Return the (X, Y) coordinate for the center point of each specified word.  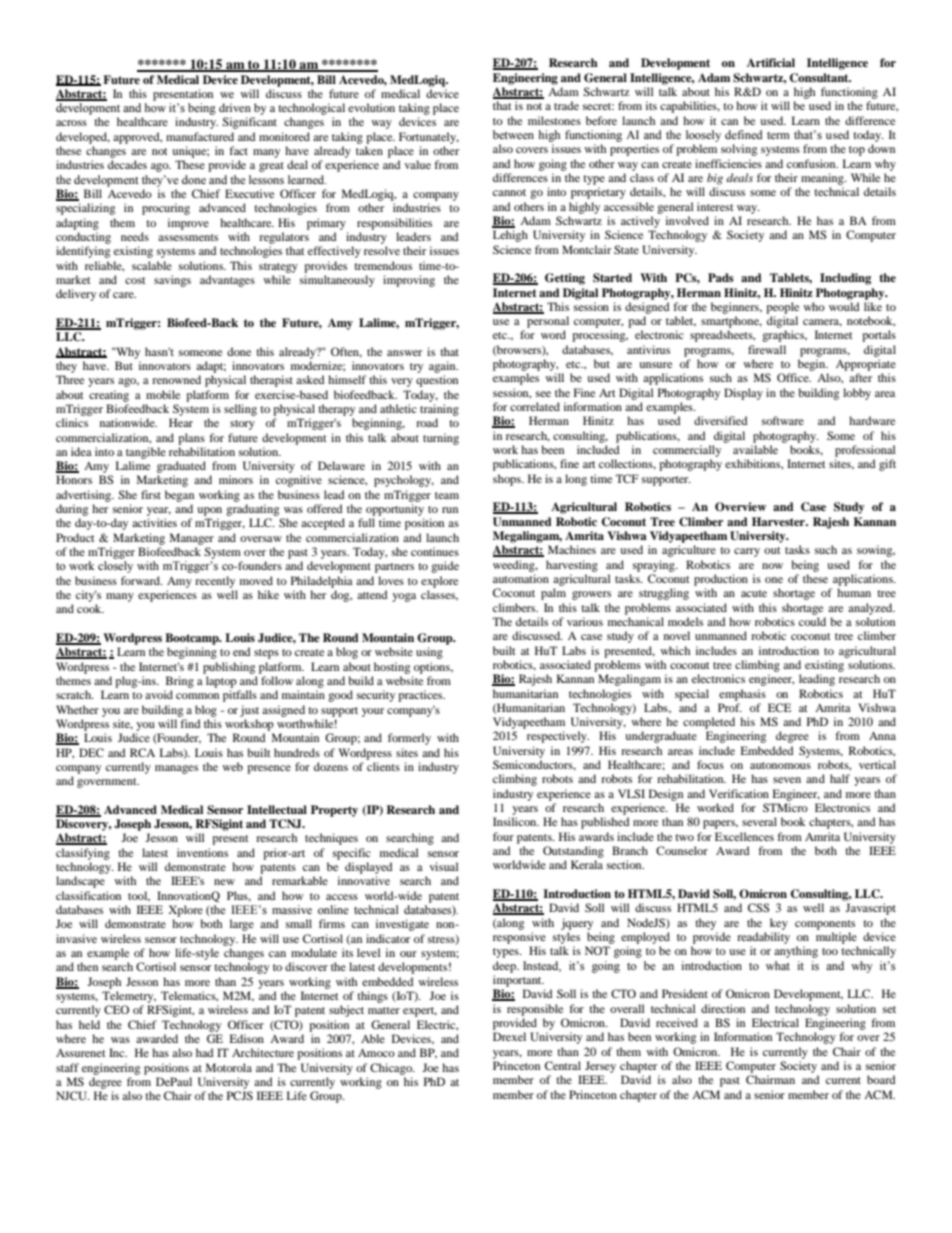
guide (445, 567)
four (503, 836)
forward (142, 580)
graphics (784, 336)
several (759, 821)
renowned (176, 379)
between (513, 134)
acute (754, 593)
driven (235, 107)
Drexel (509, 1036)
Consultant (820, 78)
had (205, 1052)
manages (176, 769)
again (443, 367)
